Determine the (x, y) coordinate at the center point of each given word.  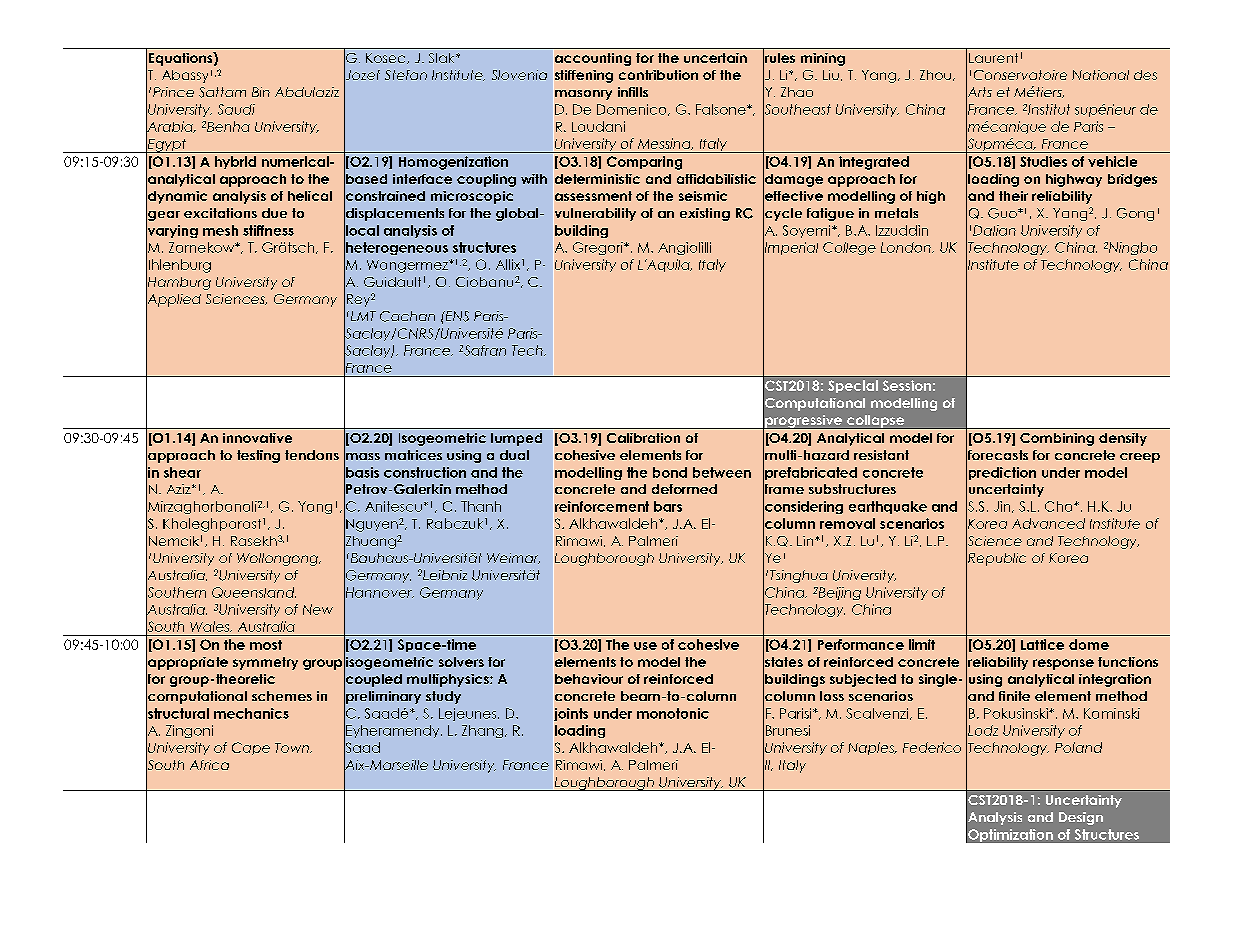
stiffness (268, 230)
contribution (658, 75)
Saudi (236, 109)
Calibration (643, 438)
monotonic (673, 713)
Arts (979, 92)
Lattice (1042, 644)
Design (1081, 818)
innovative (257, 438)
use (645, 646)
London (907, 247)
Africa (209, 765)
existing (705, 214)
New (318, 609)
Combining (1057, 439)
